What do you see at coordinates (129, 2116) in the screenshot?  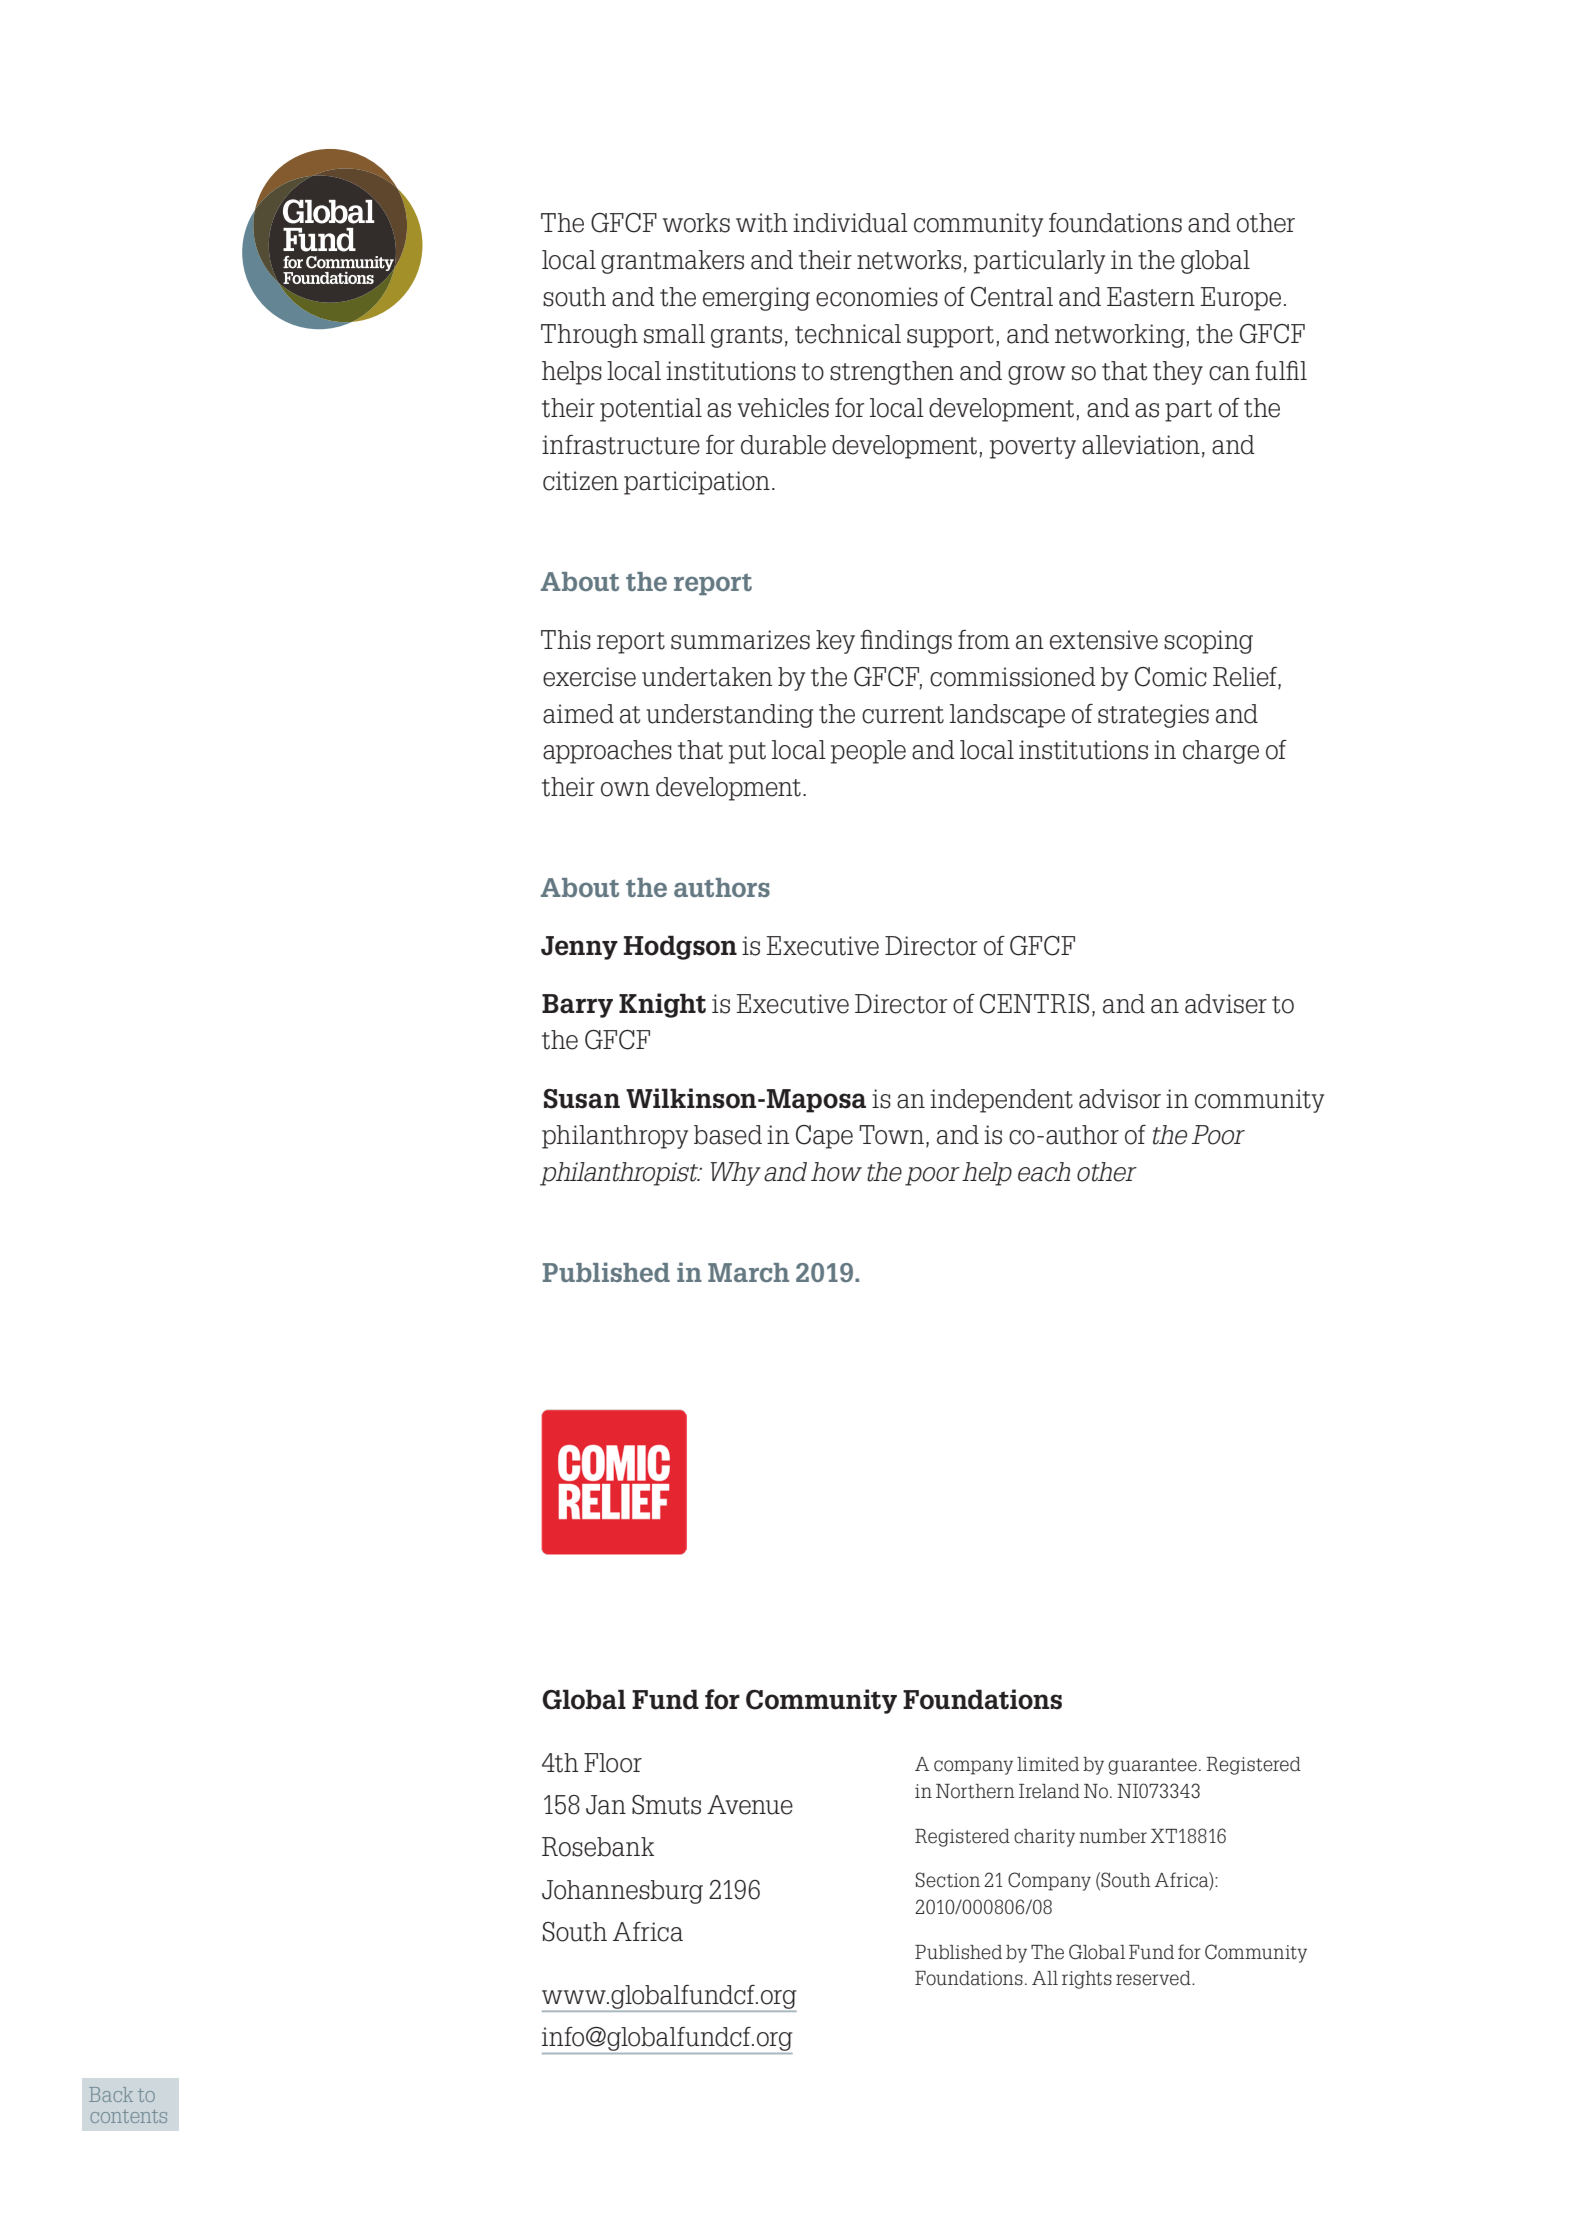 I see `contents` at bounding box center [129, 2116].
